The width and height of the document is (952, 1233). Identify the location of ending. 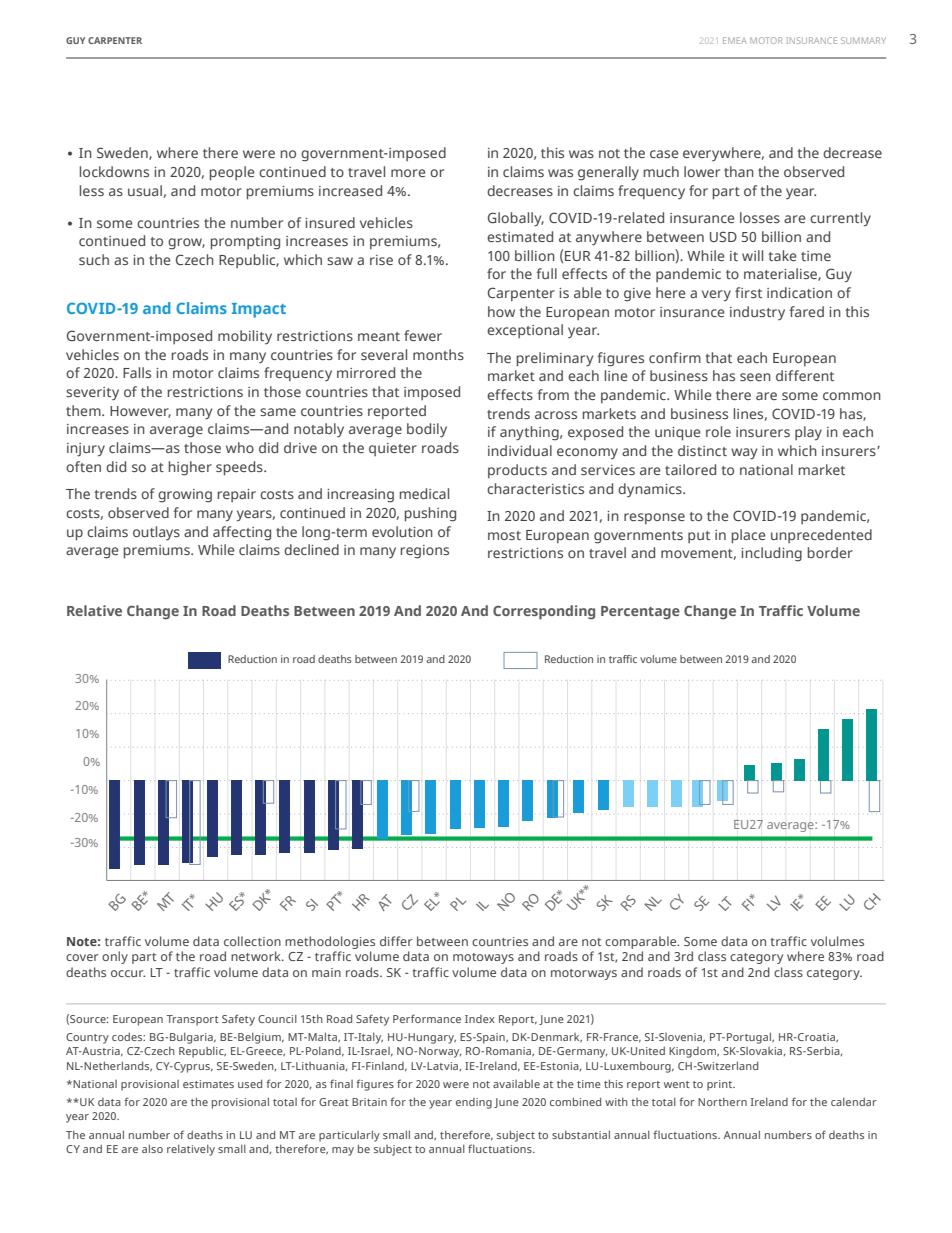
(474, 1103).
